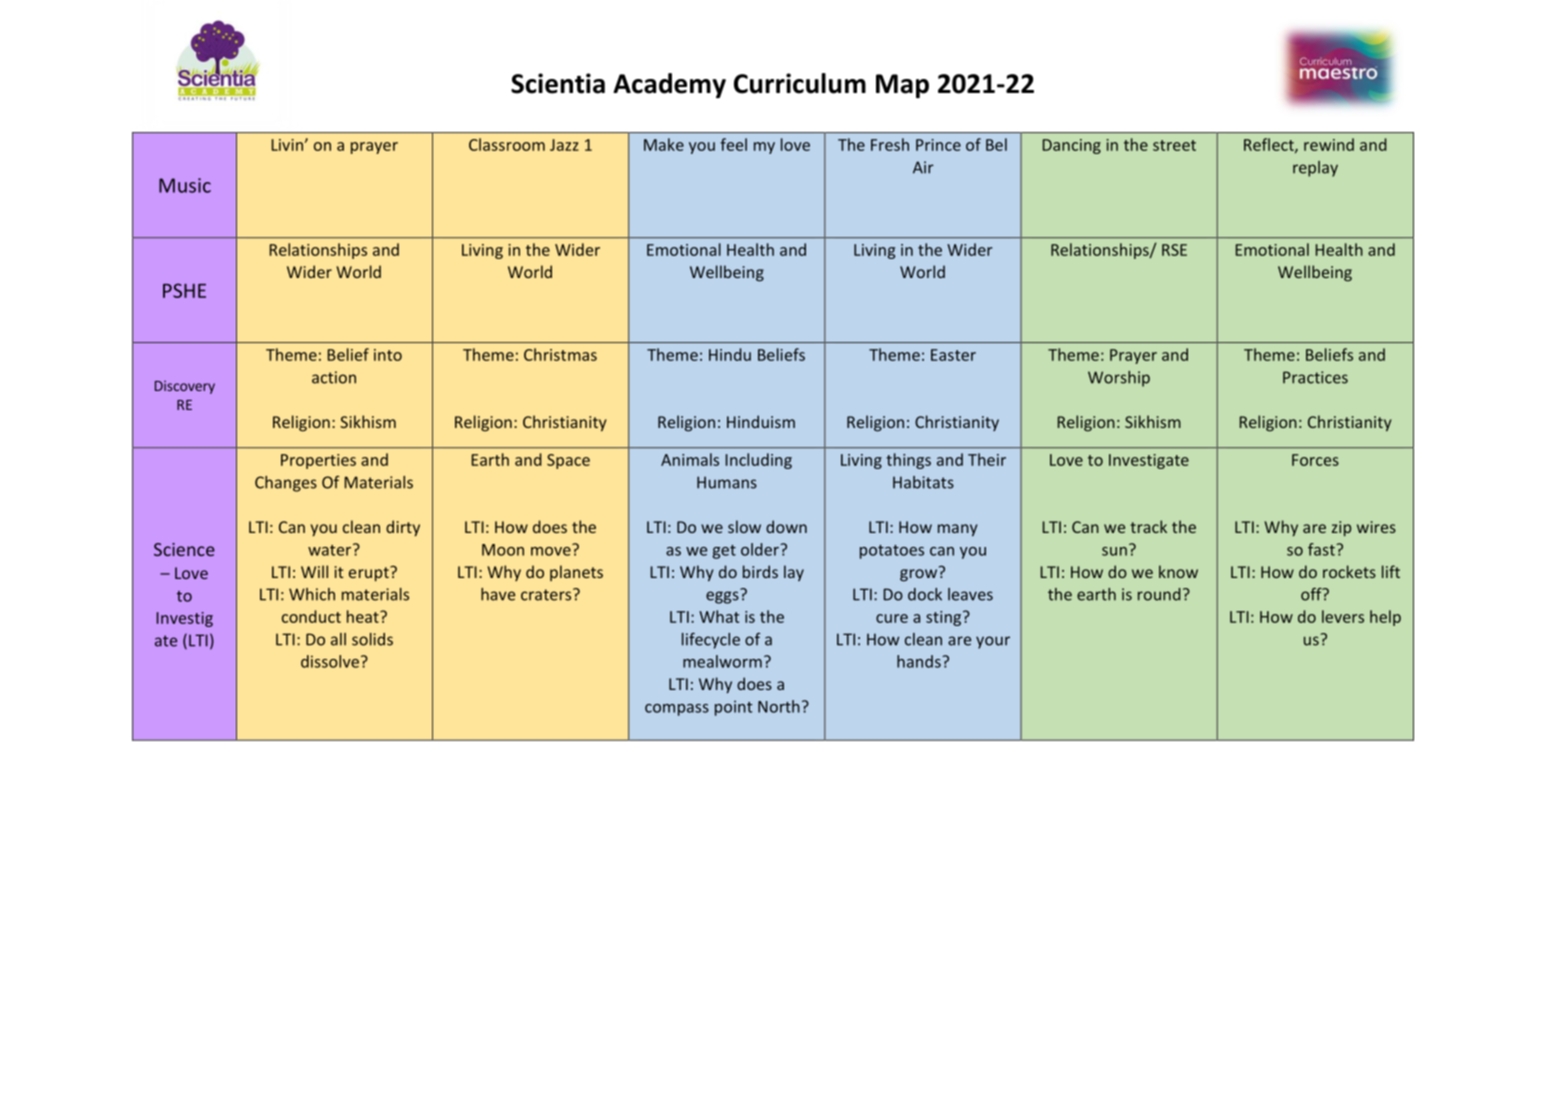 This screenshot has width=1546, height=1093. What do you see at coordinates (558, 83) in the screenshot?
I see `Scientia` at bounding box center [558, 83].
